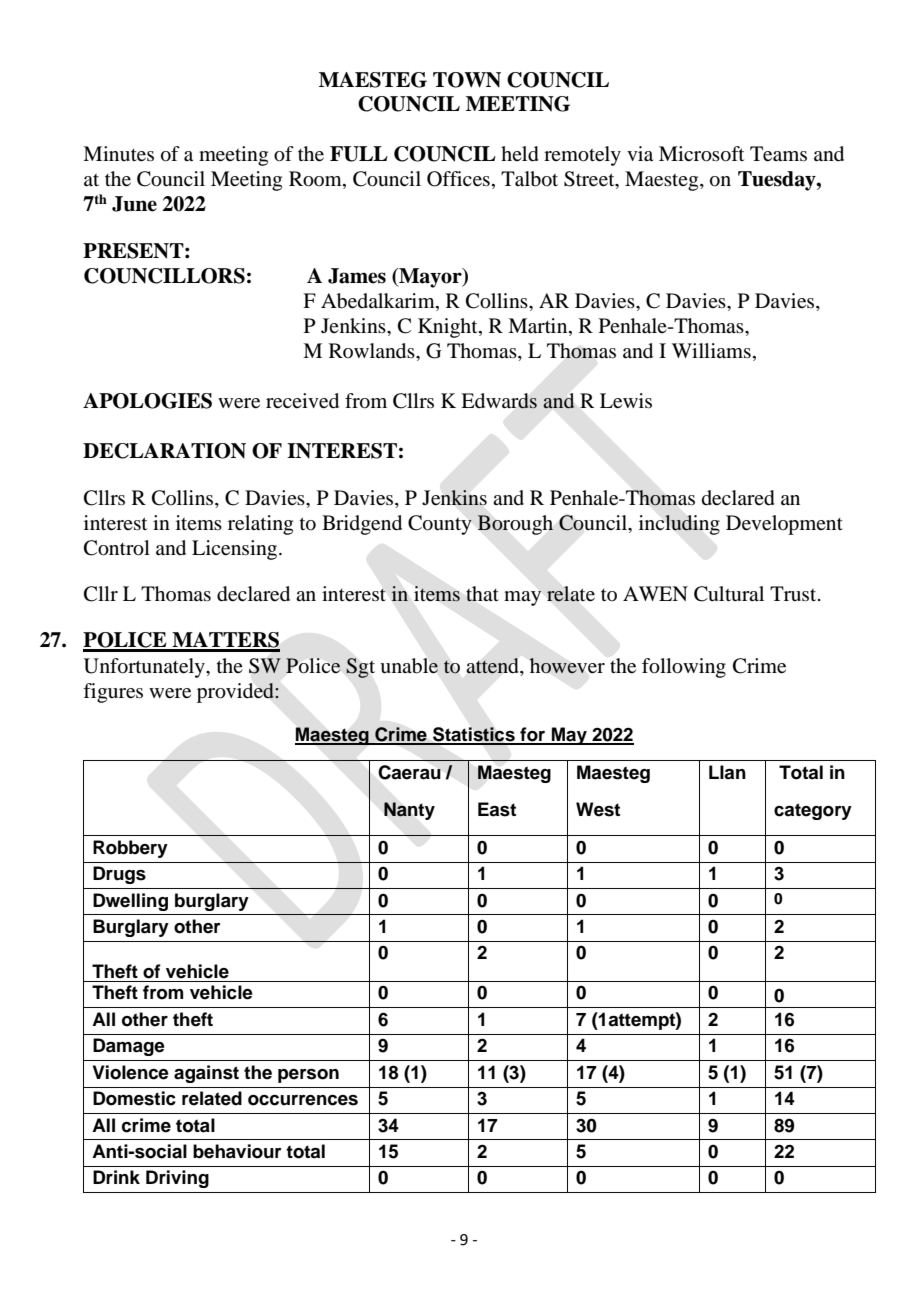 The height and width of the screenshot is (1308, 924). What do you see at coordinates (118, 154) in the screenshot?
I see `Minutes` at bounding box center [118, 154].
